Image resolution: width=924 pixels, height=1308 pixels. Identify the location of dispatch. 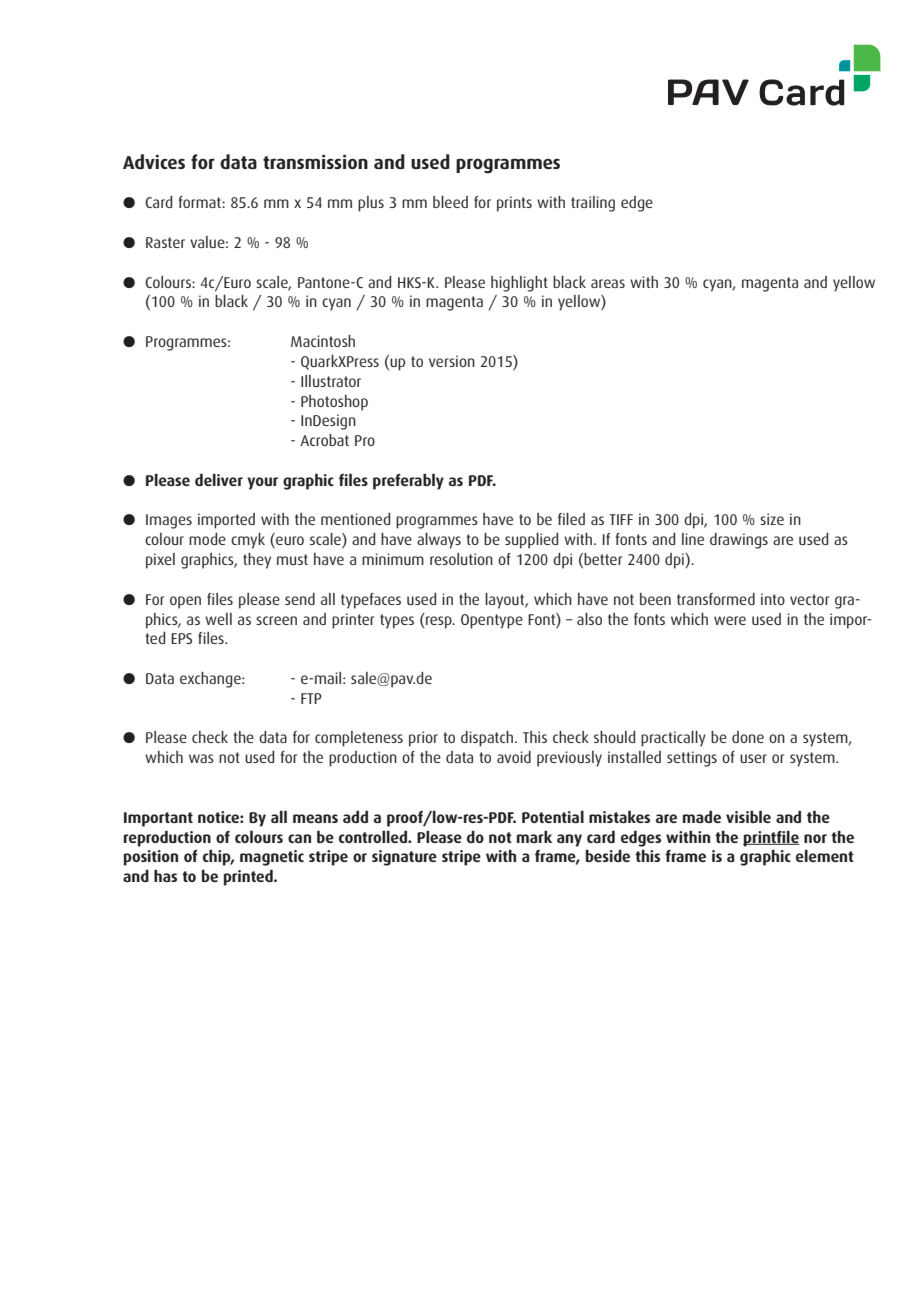
(488, 739).
